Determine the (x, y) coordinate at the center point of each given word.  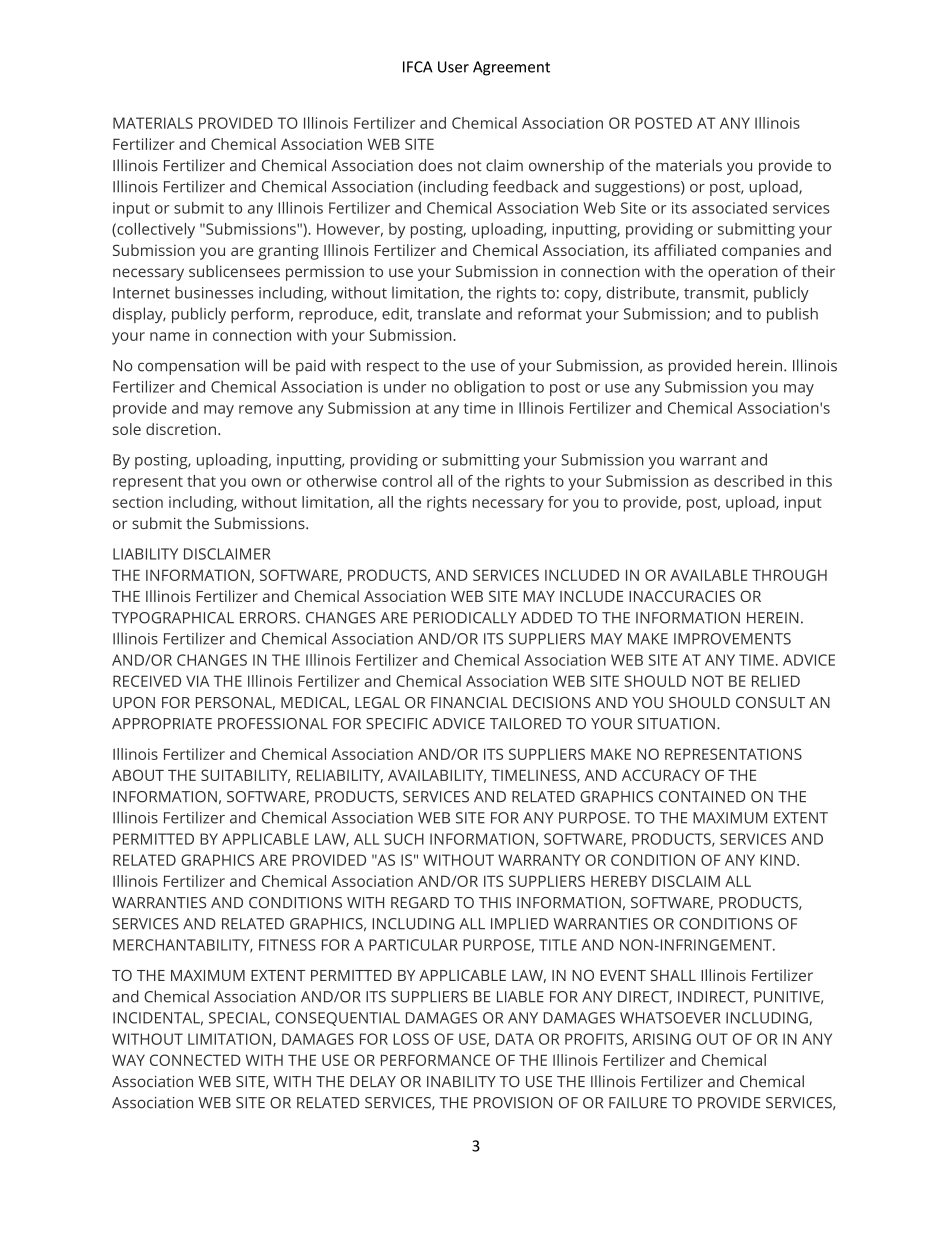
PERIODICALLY (465, 618)
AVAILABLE (708, 575)
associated (729, 208)
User (453, 67)
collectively (155, 231)
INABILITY (461, 1081)
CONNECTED (195, 1060)
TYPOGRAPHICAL (173, 618)
